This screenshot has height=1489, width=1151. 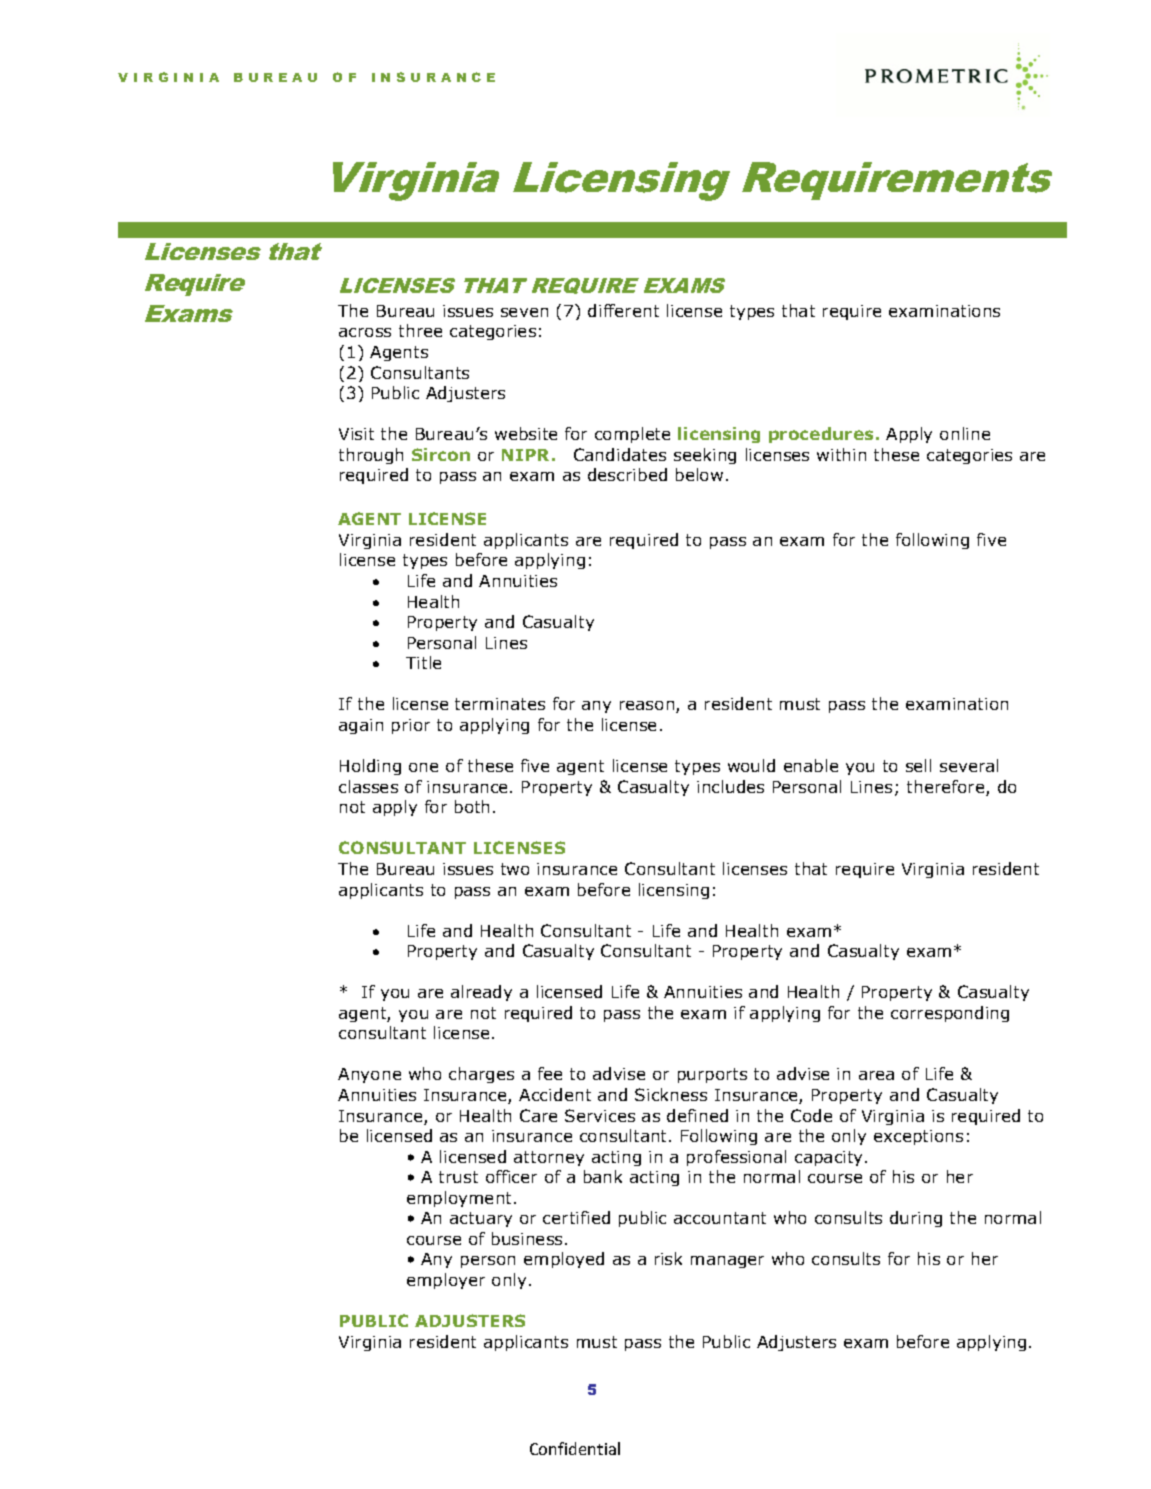 What do you see at coordinates (575, 1448) in the screenshot?
I see `Confidential` at bounding box center [575, 1448].
